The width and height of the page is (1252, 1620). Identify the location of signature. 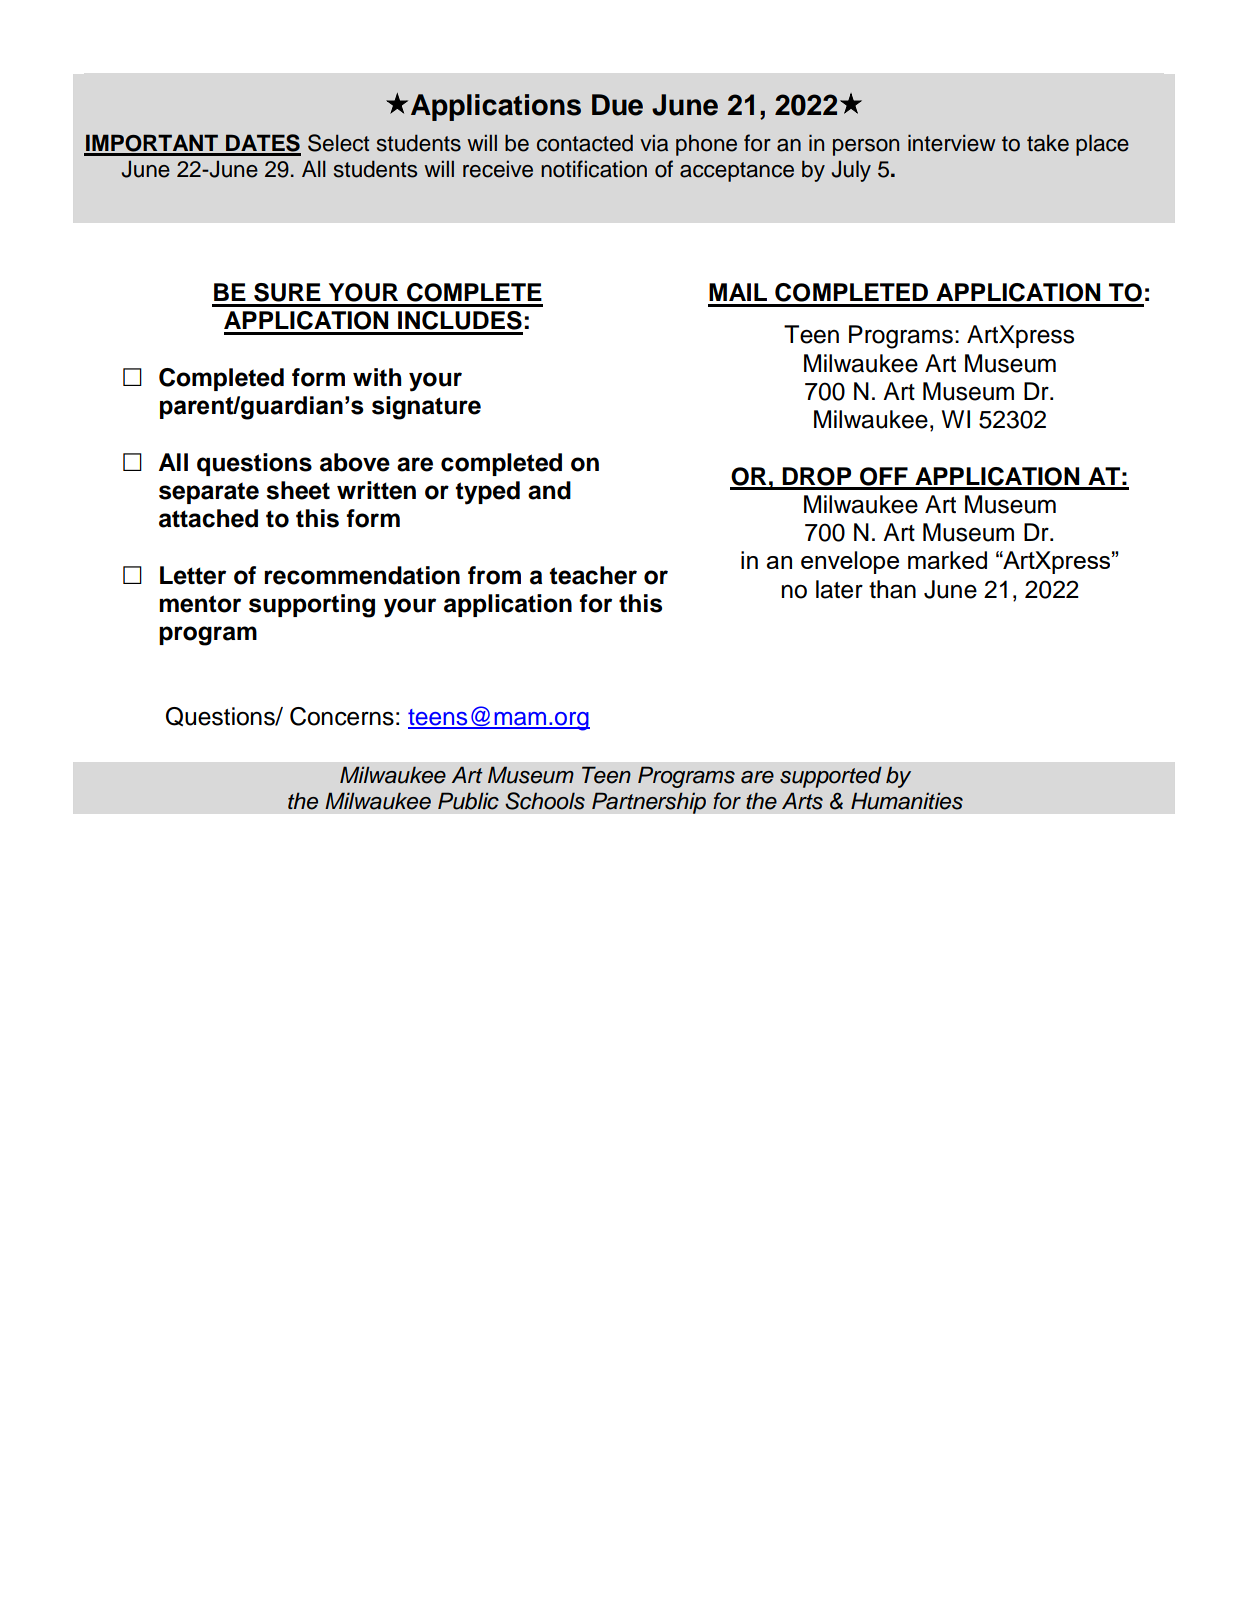
(426, 408).
